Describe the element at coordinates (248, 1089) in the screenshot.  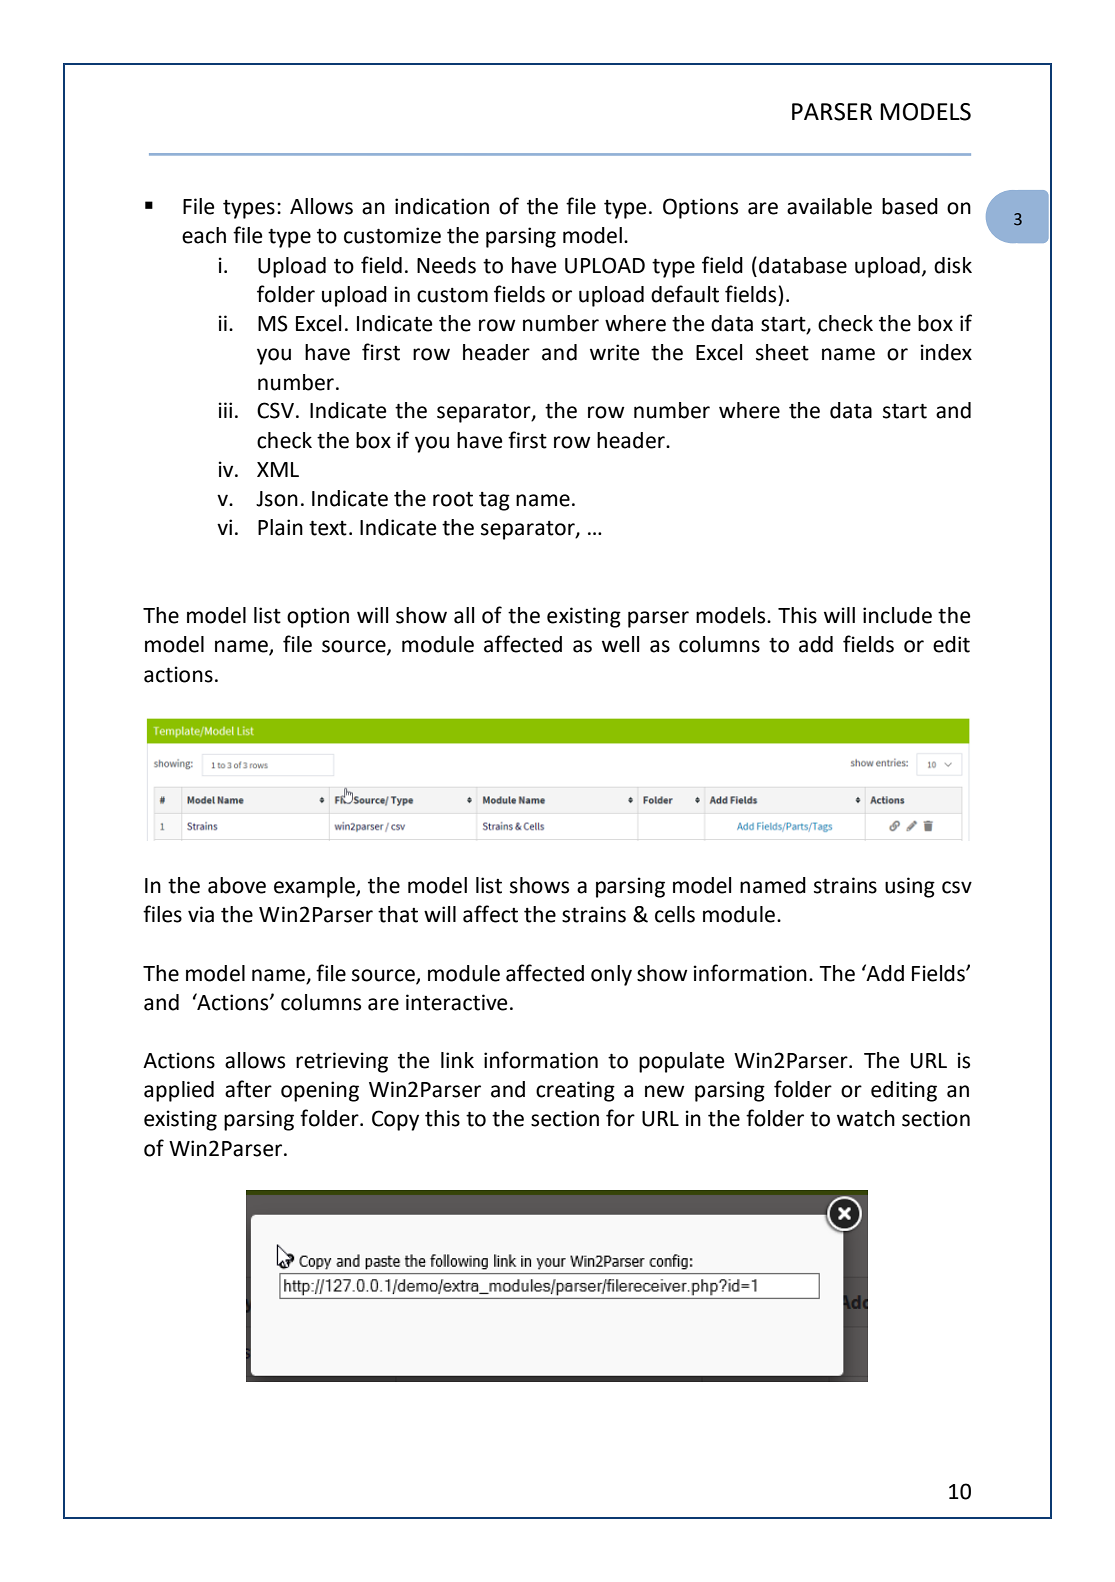
I see `after` at that location.
